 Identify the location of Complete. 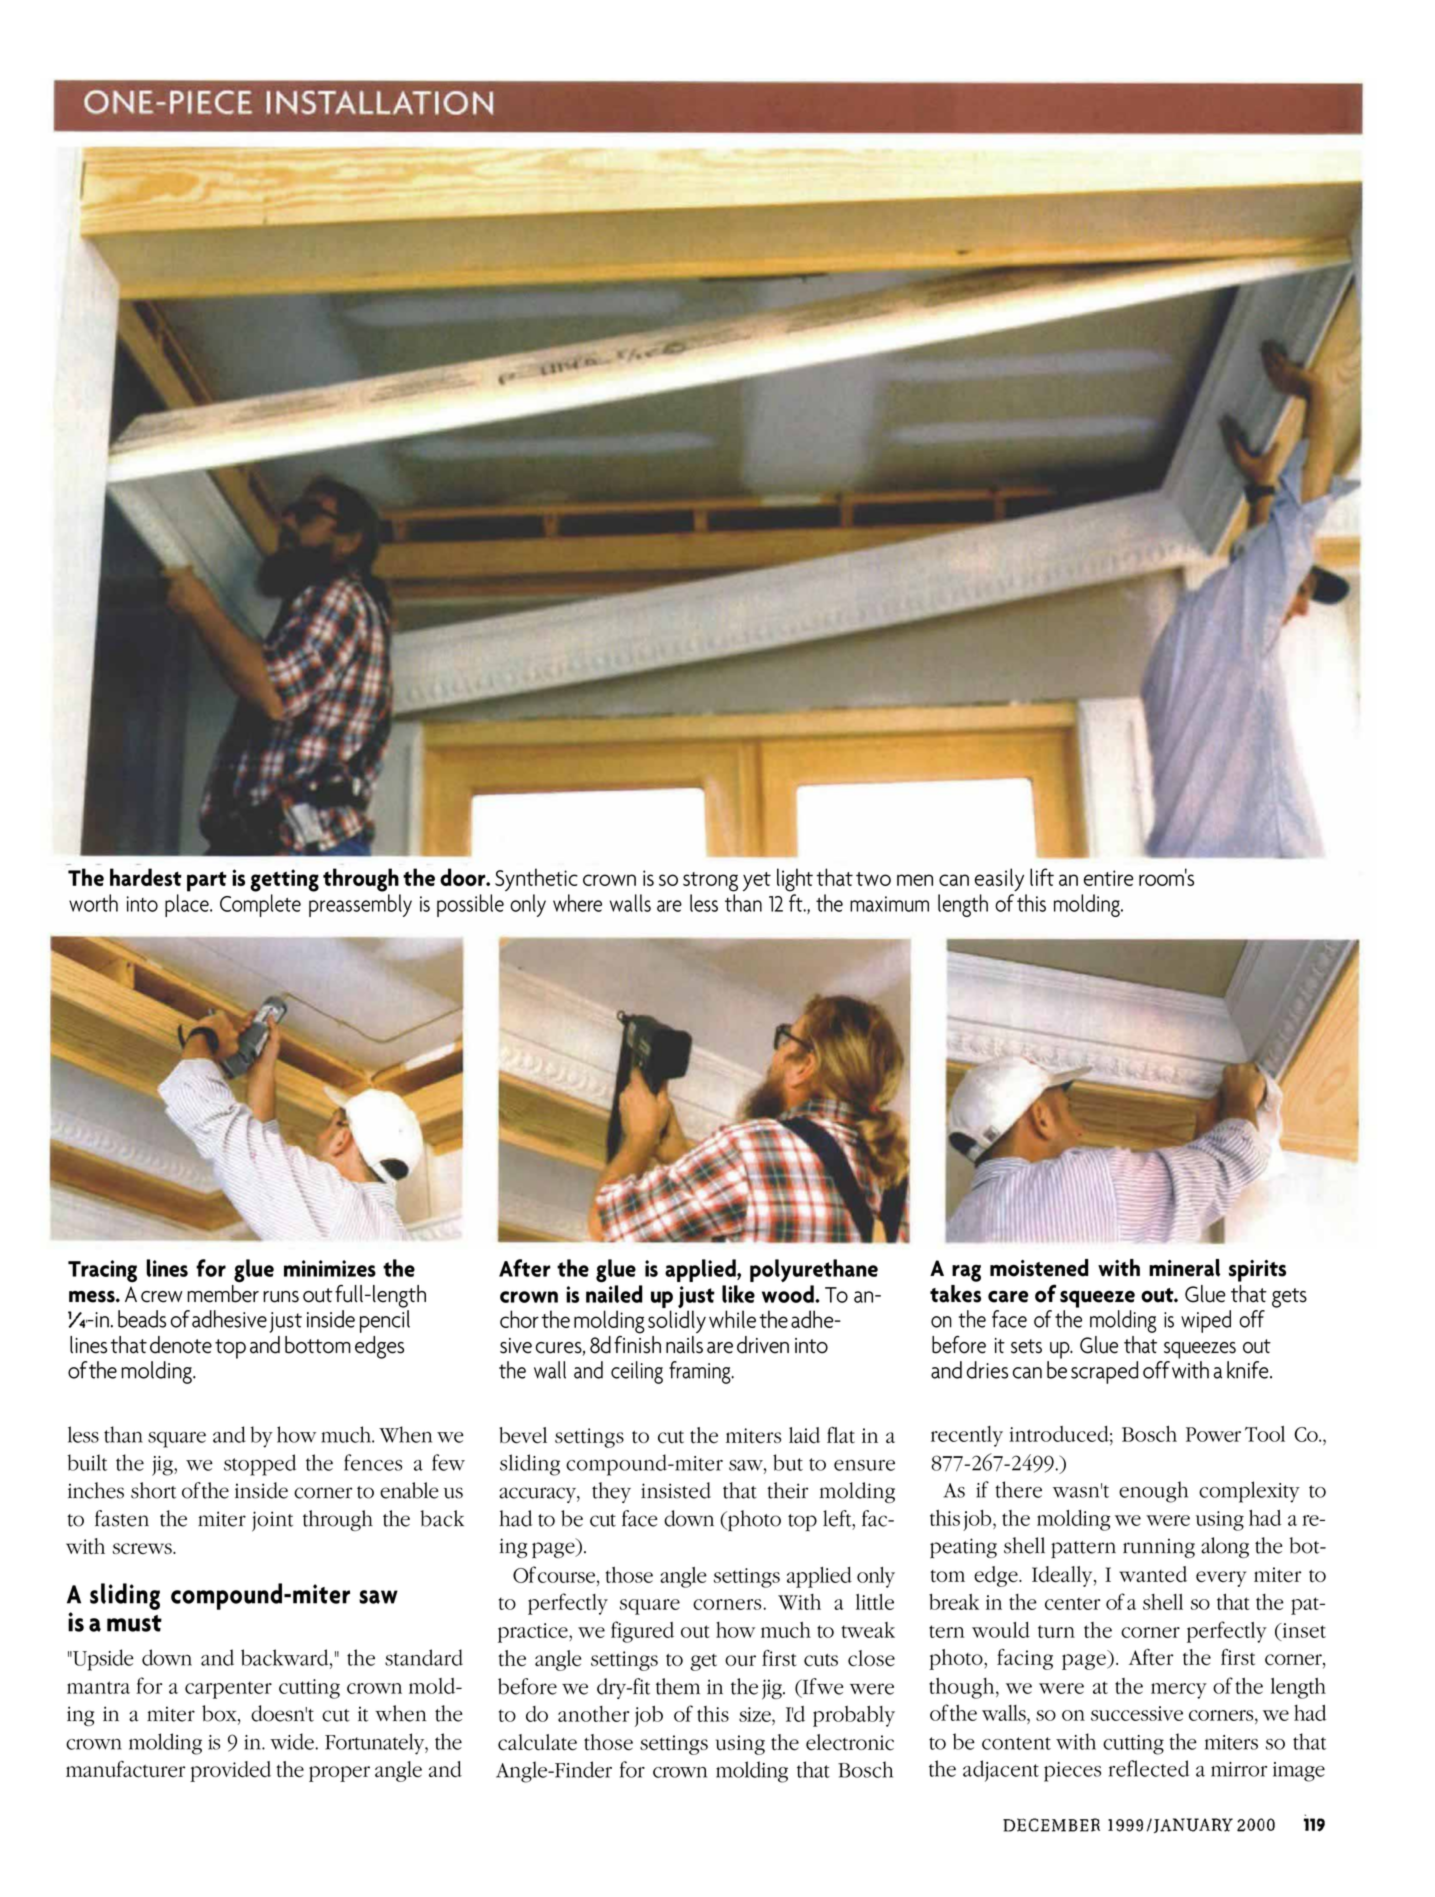
(260, 905).
